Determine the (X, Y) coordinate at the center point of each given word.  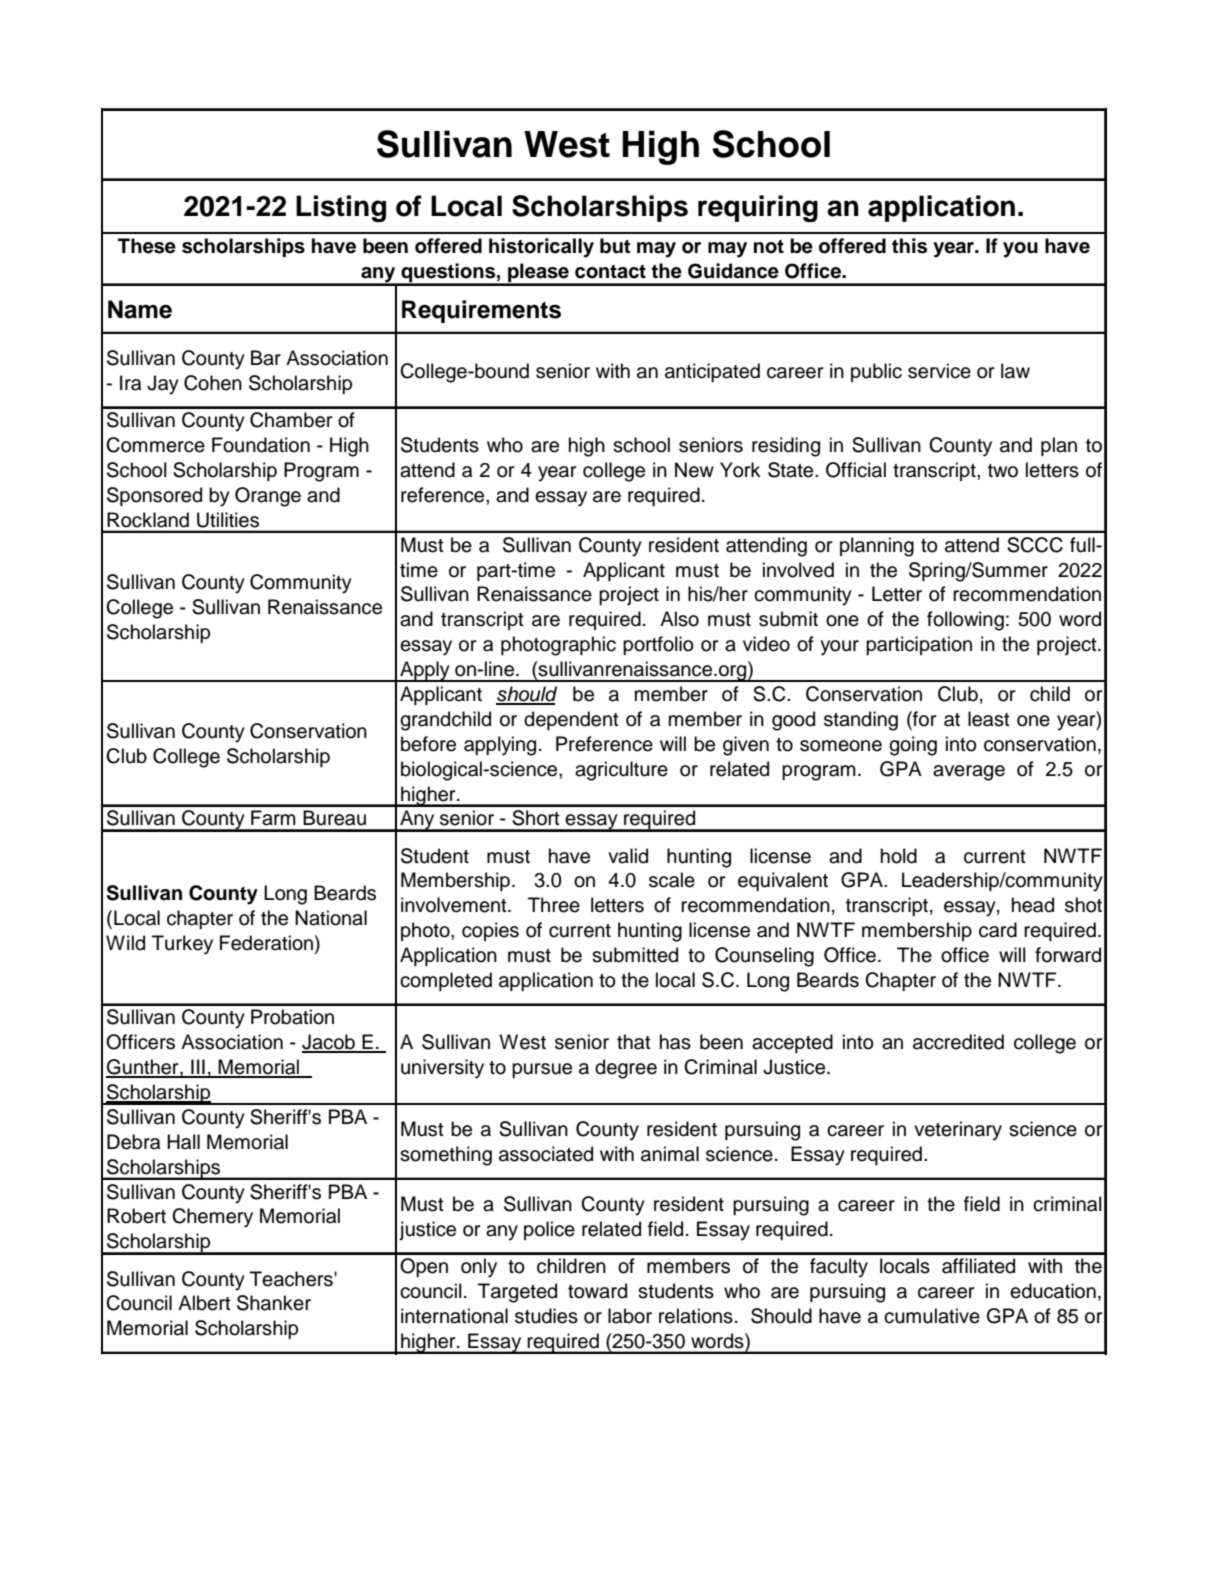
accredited (958, 1042)
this (909, 246)
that (634, 1042)
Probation (292, 1017)
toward (597, 1291)
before (428, 744)
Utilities (228, 520)
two (1003, 471)
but (615, 246)
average (969, 773)
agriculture (621, 771)
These (147, 246)
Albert (204, 1303)
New (694, 470)
